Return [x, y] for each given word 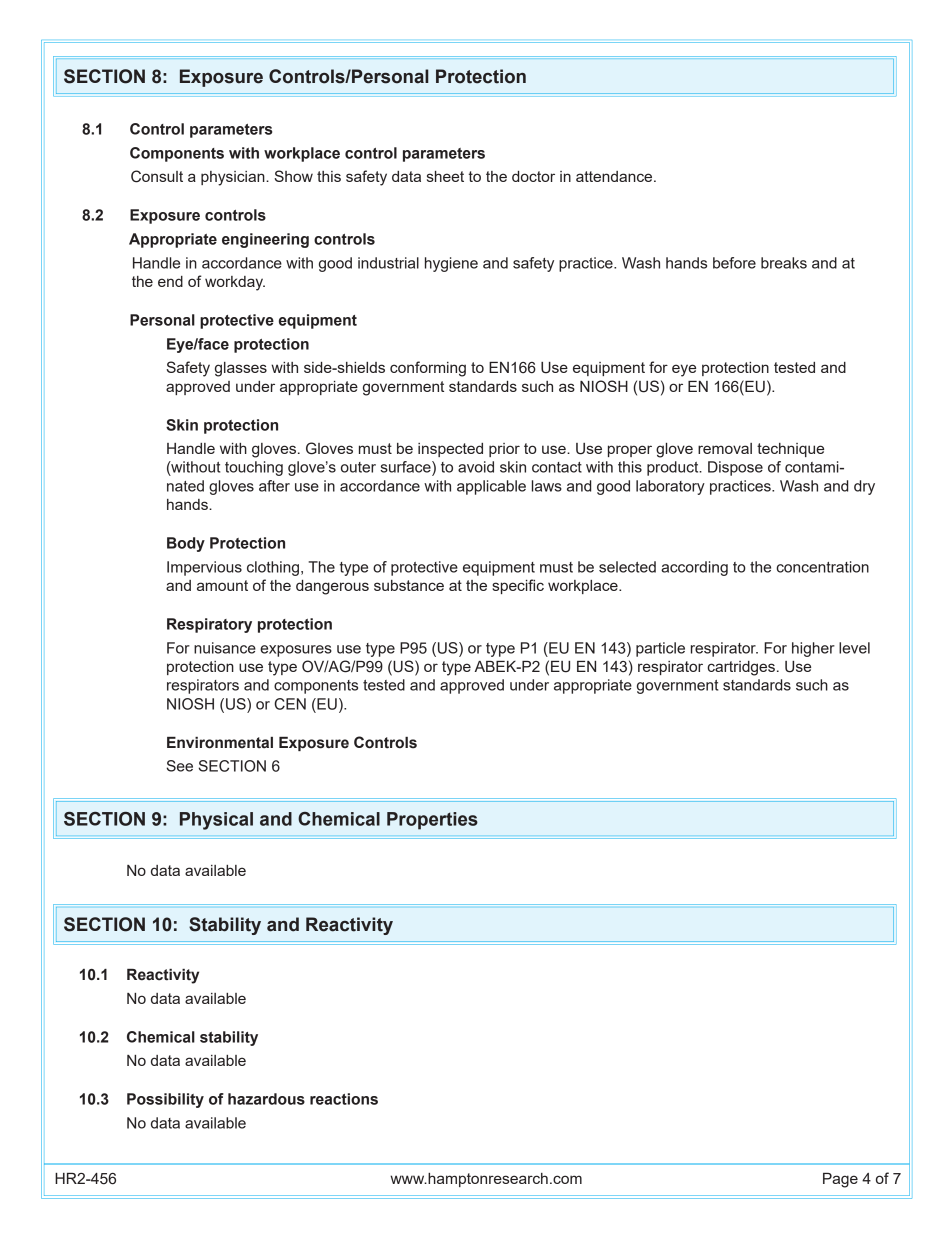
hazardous [266, 1099]
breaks [784, 263]
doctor [533, 176]
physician [234, 178]
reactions [344, 1099]
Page [840, 1180]
